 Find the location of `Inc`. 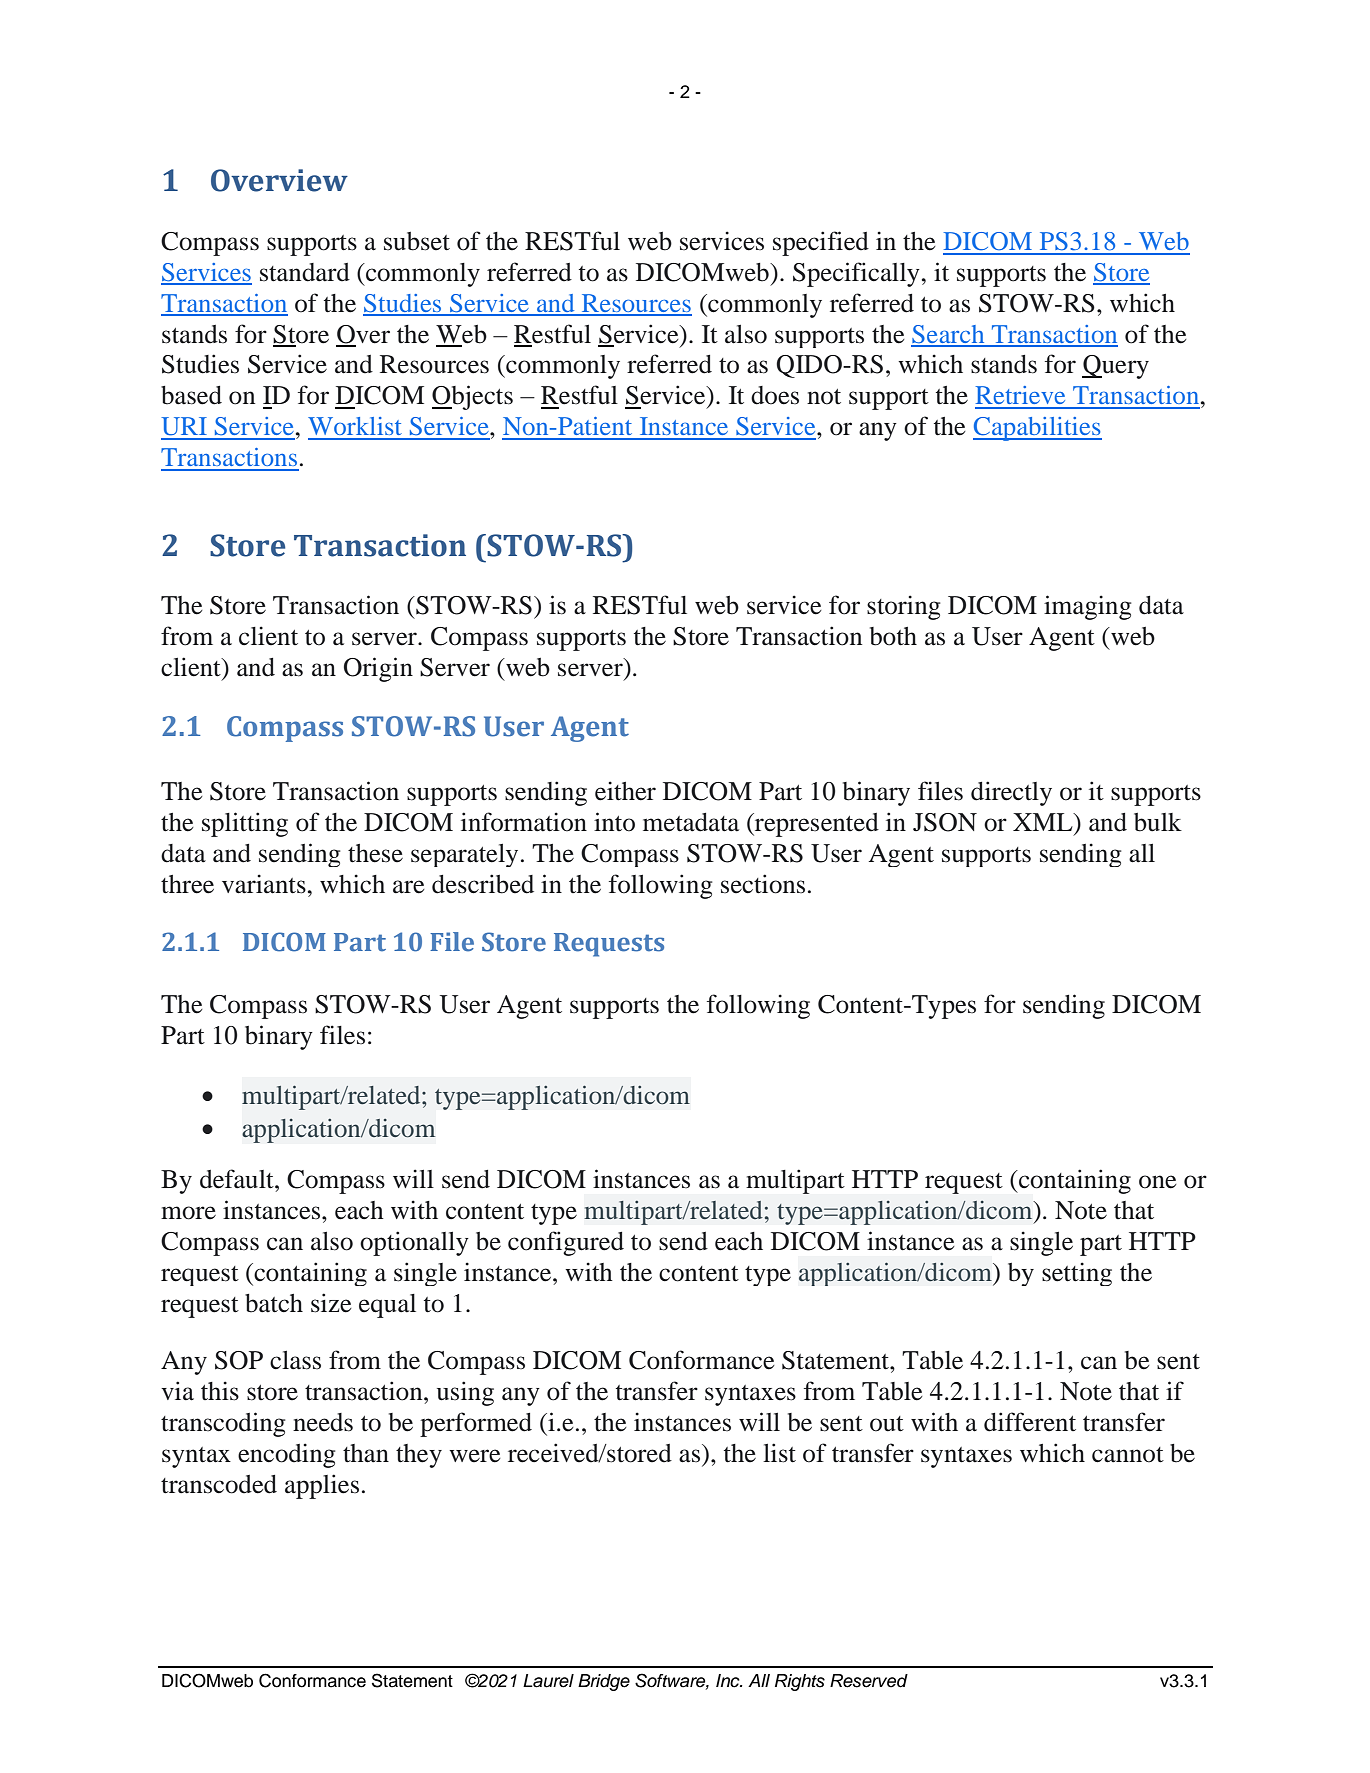

Inc is located at coordinates (729, 1681).
